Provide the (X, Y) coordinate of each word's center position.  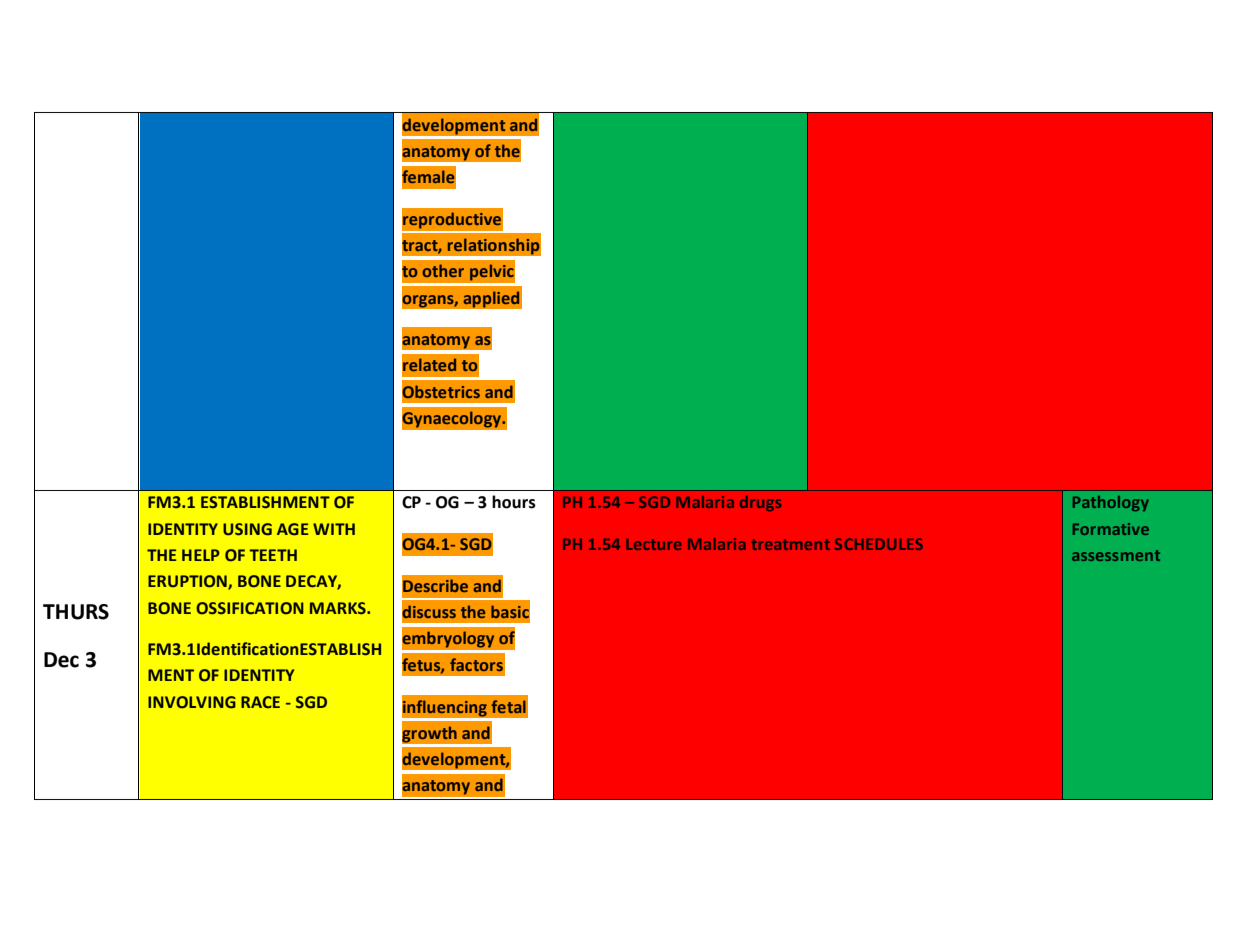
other (443, 270)
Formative (1111, 529)
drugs (760, 503)
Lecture (654, 544)
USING (247, 529)
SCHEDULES (879, 544)
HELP (201, 555)
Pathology (1111, 503)
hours (514, 502)
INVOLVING (192, 702)
